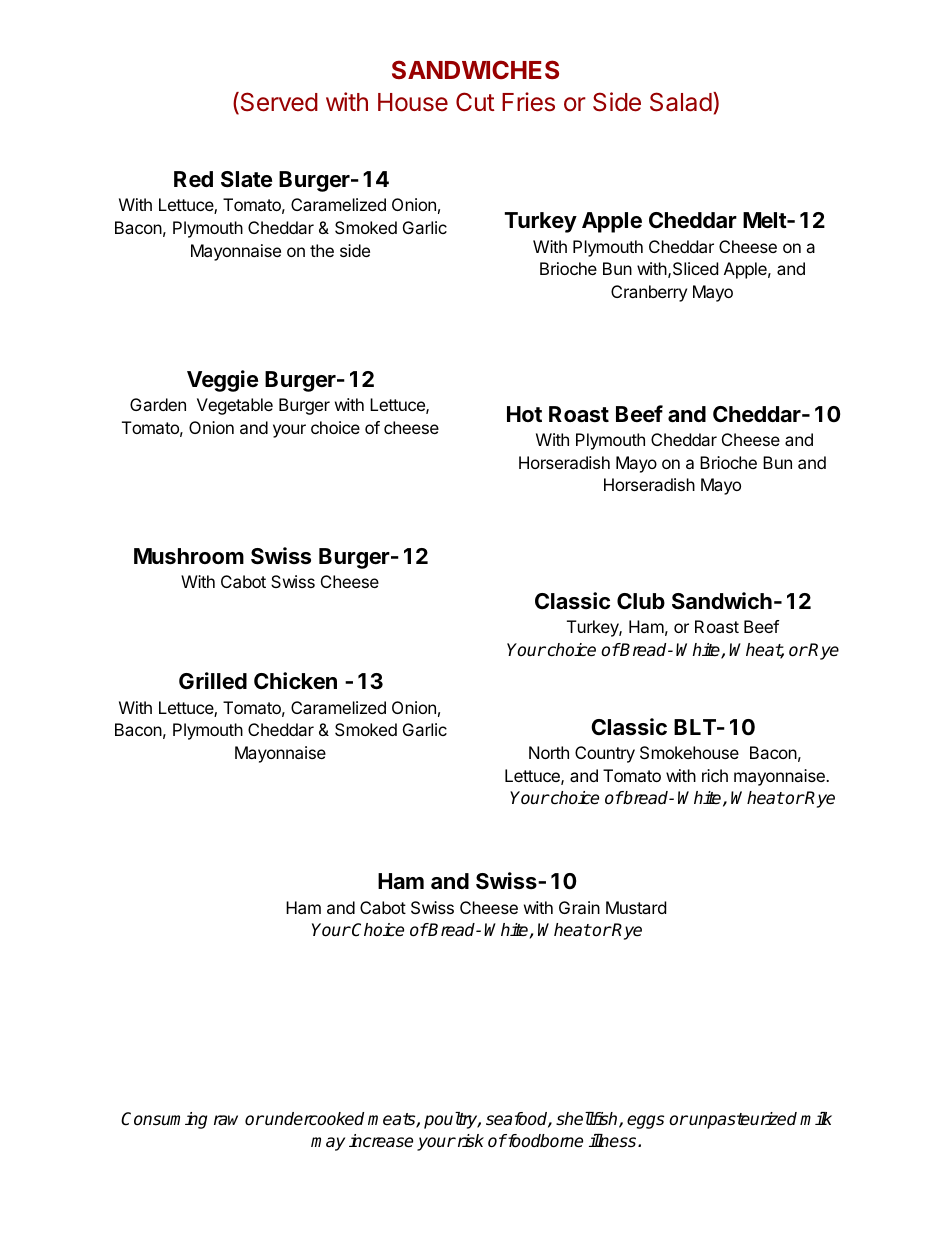 This document has height=1233, width=952. What do you see at coordinates (213, 681) in the document?
I see `Grilled` at bounding box center [213, 681].
